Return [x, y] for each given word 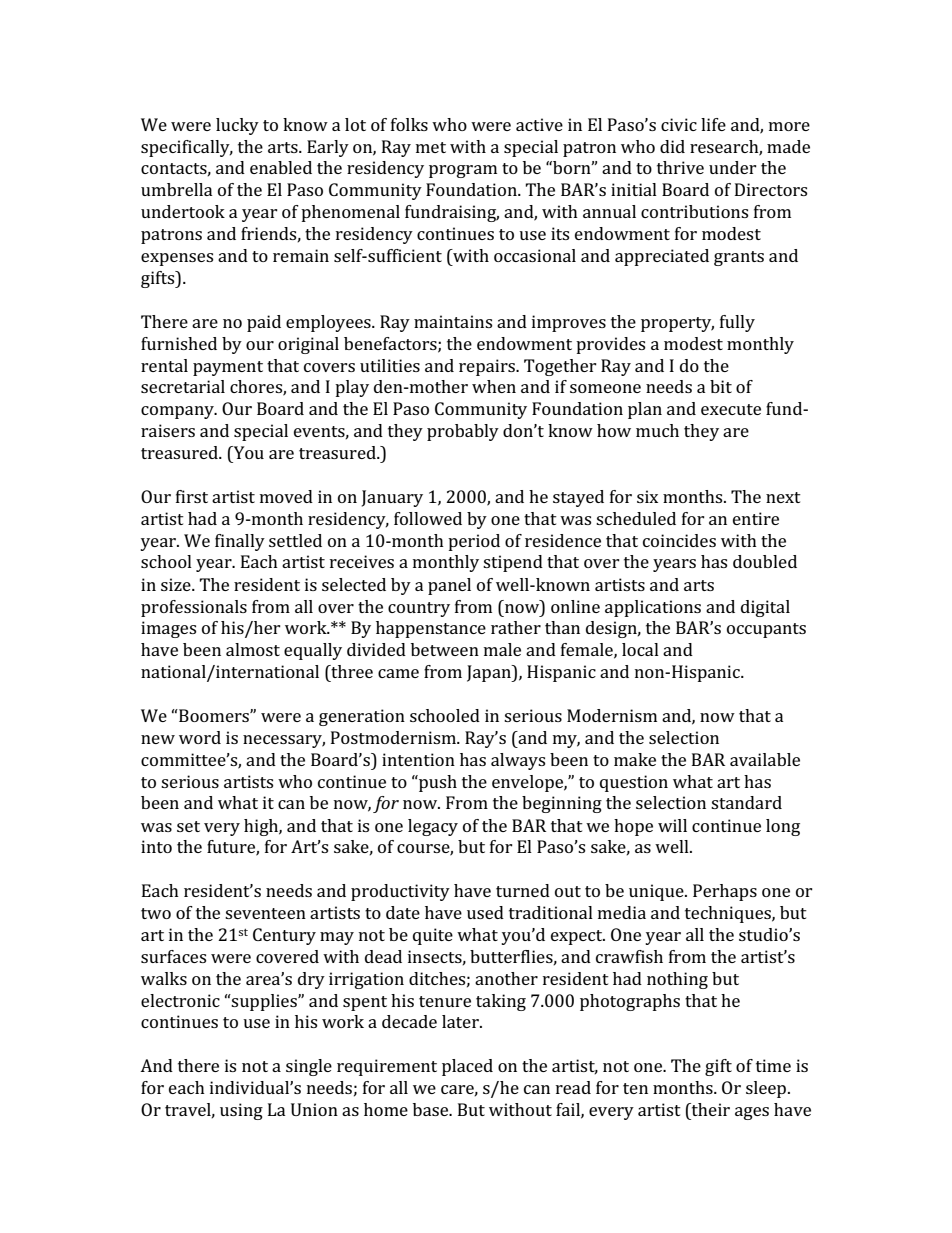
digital [765, 608]
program [463, 171]
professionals [194, 608]
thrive [680, 167]
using [241, 1111]
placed [467, 1067]
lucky [237, 126]
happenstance [431, 629]
